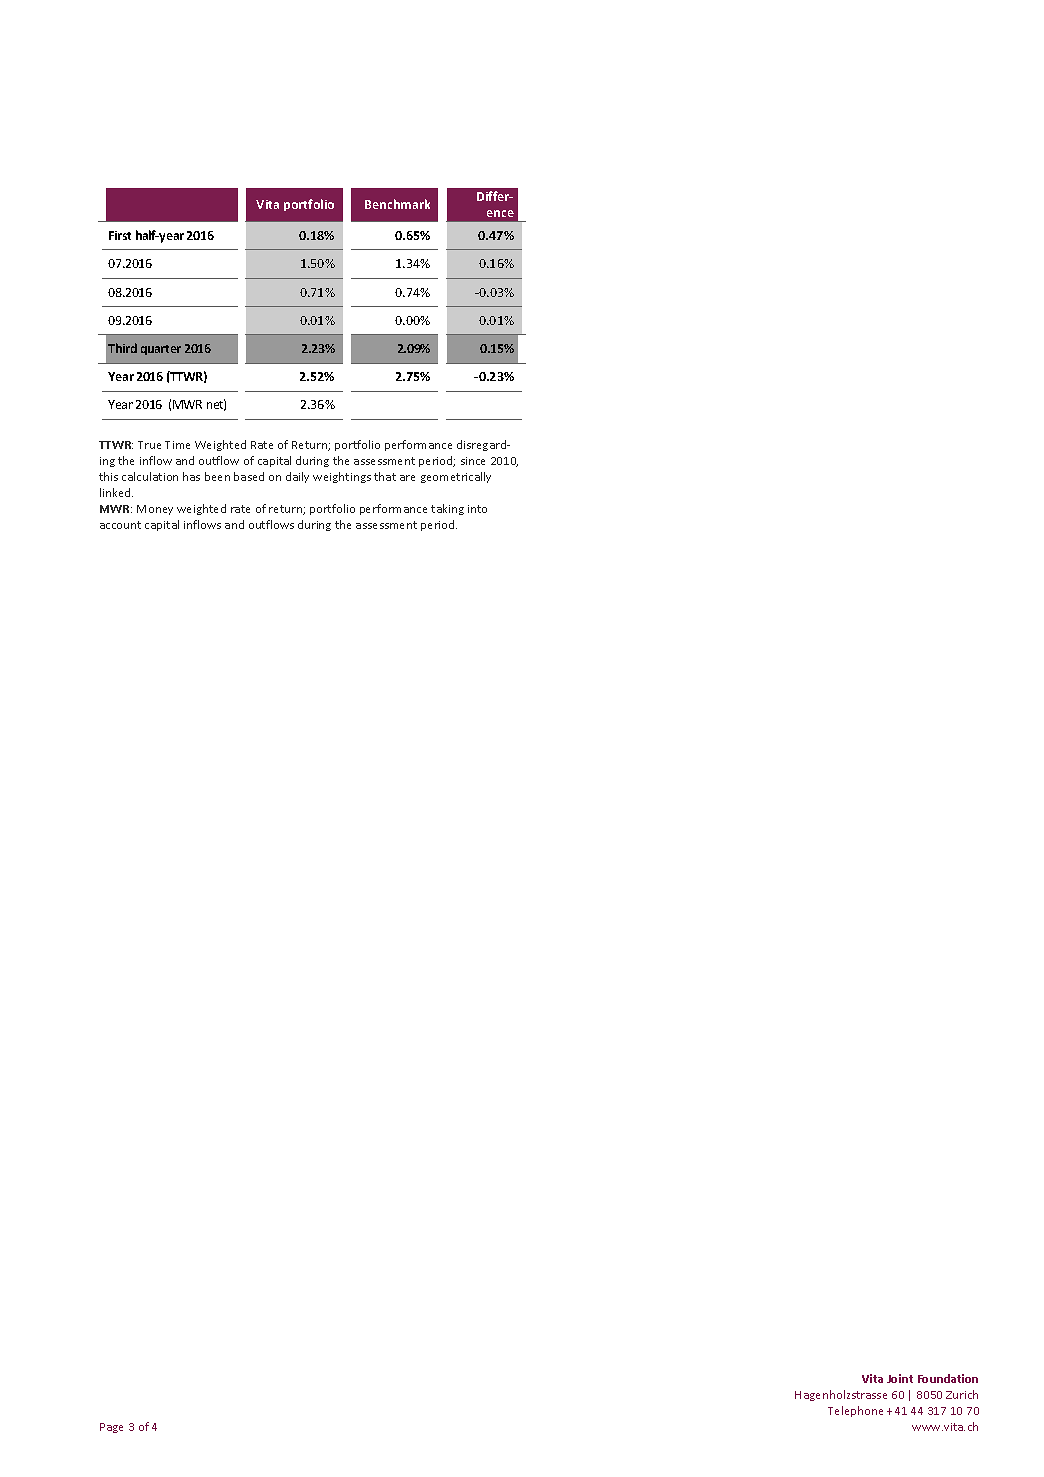 The width and height of the document is (1044, 1477). What do you see at coordinates (120, 525) in the document?
I see `account` at bounding box center [120, 525].
